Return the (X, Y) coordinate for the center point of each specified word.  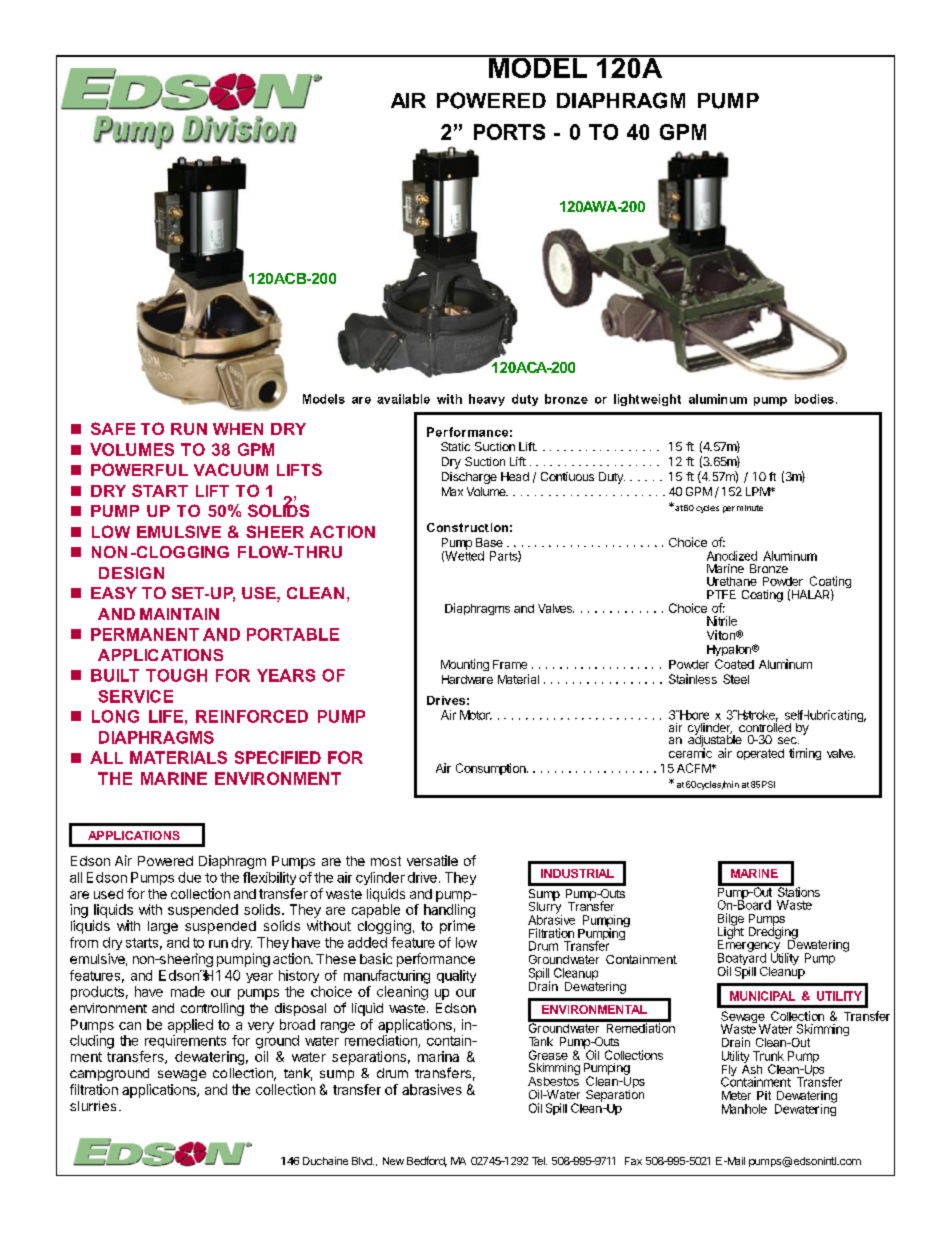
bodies (814, 399)
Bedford (427, 1161)
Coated (734, 664)
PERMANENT (145, 634)
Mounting (465, 665)
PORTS (509, 132)
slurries (93, 1106)
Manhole (744, 1109)
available (403, 399)
